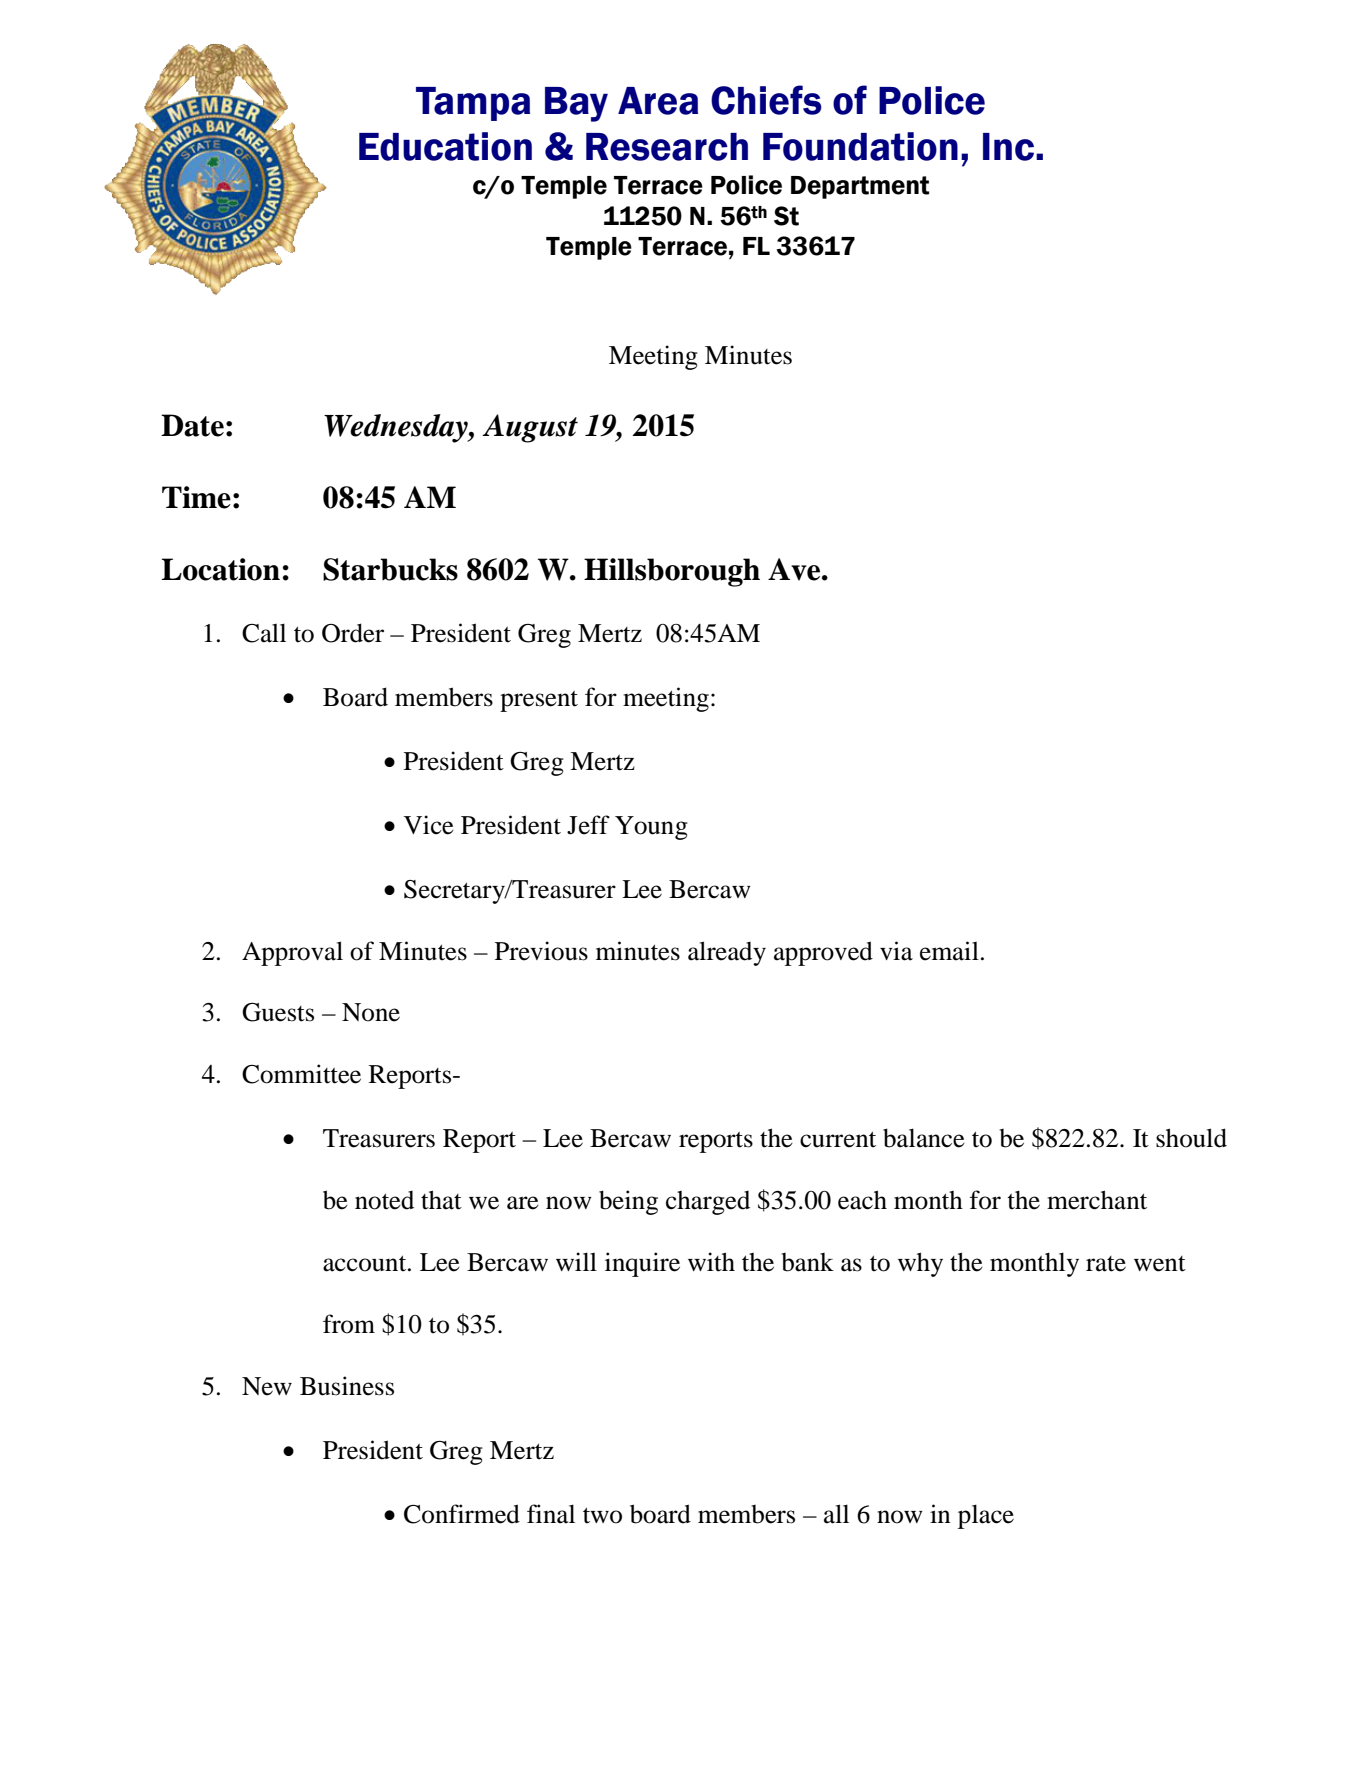 Image resolution: width=1372 pixels, height=1776 pixels. Describe the element at coordinates (860, 146) in the screenshot. I see `Foundation` at that location.
